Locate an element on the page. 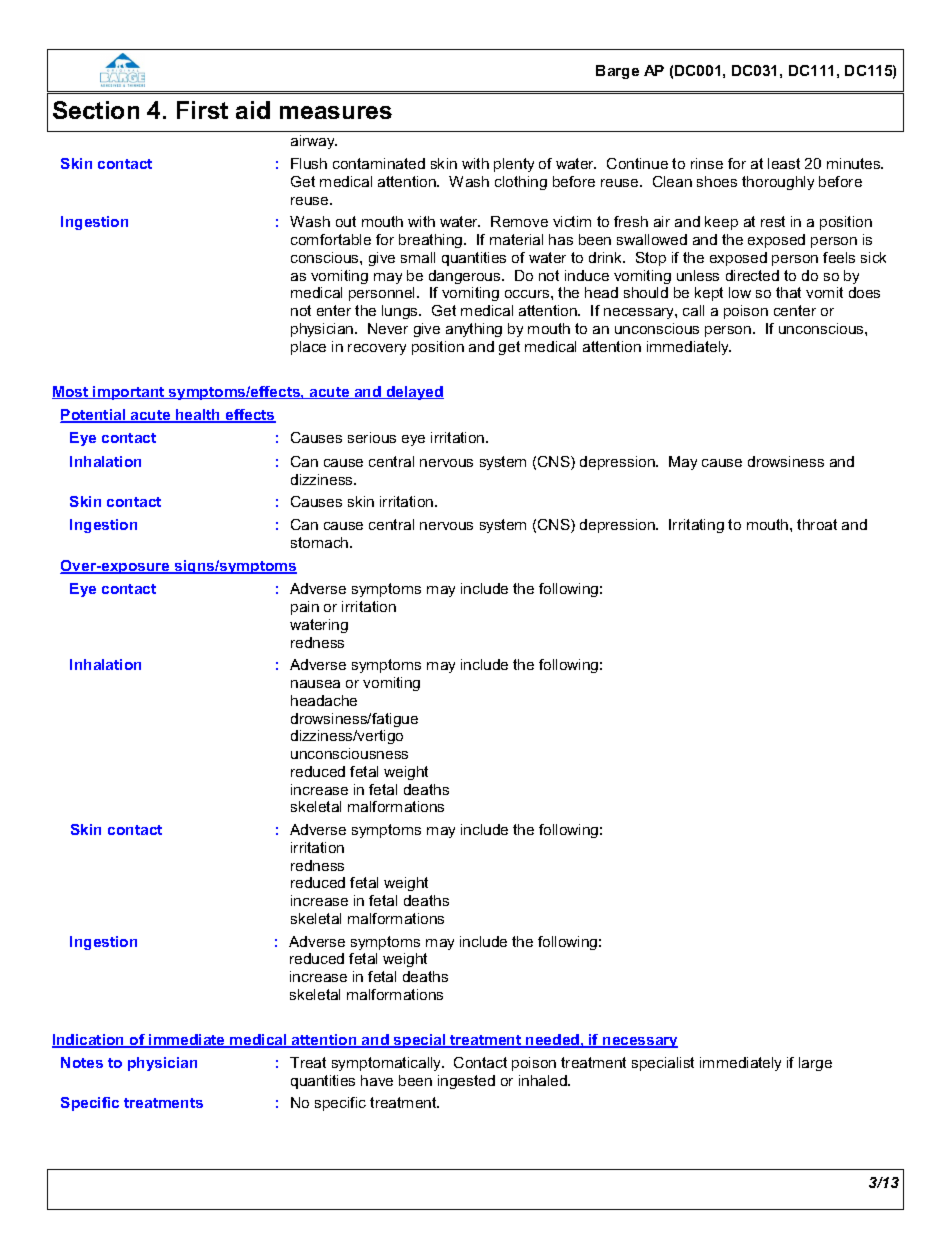  nausea is located at coordinates (315, 684).
